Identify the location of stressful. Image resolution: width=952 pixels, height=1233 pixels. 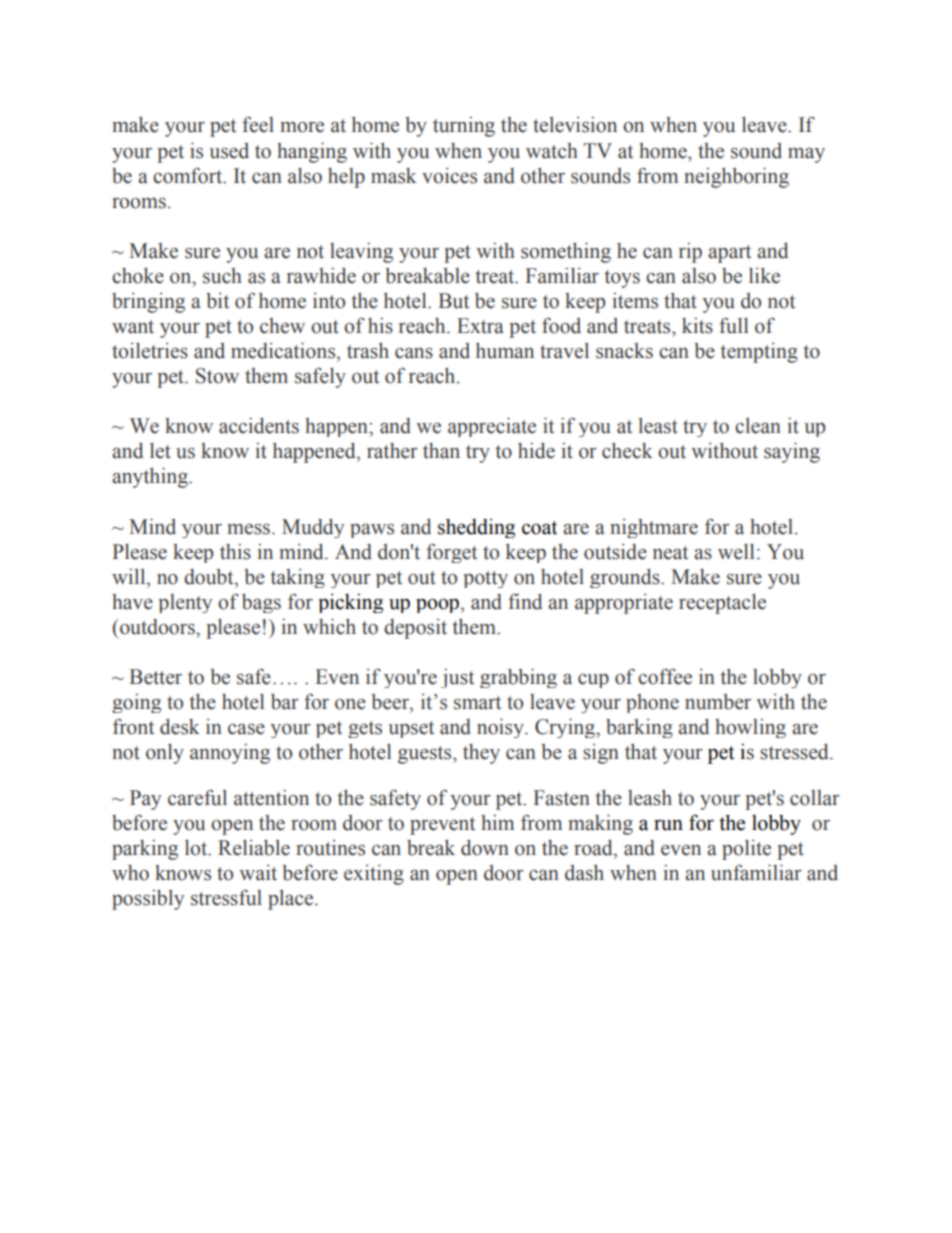
(226, 897).
